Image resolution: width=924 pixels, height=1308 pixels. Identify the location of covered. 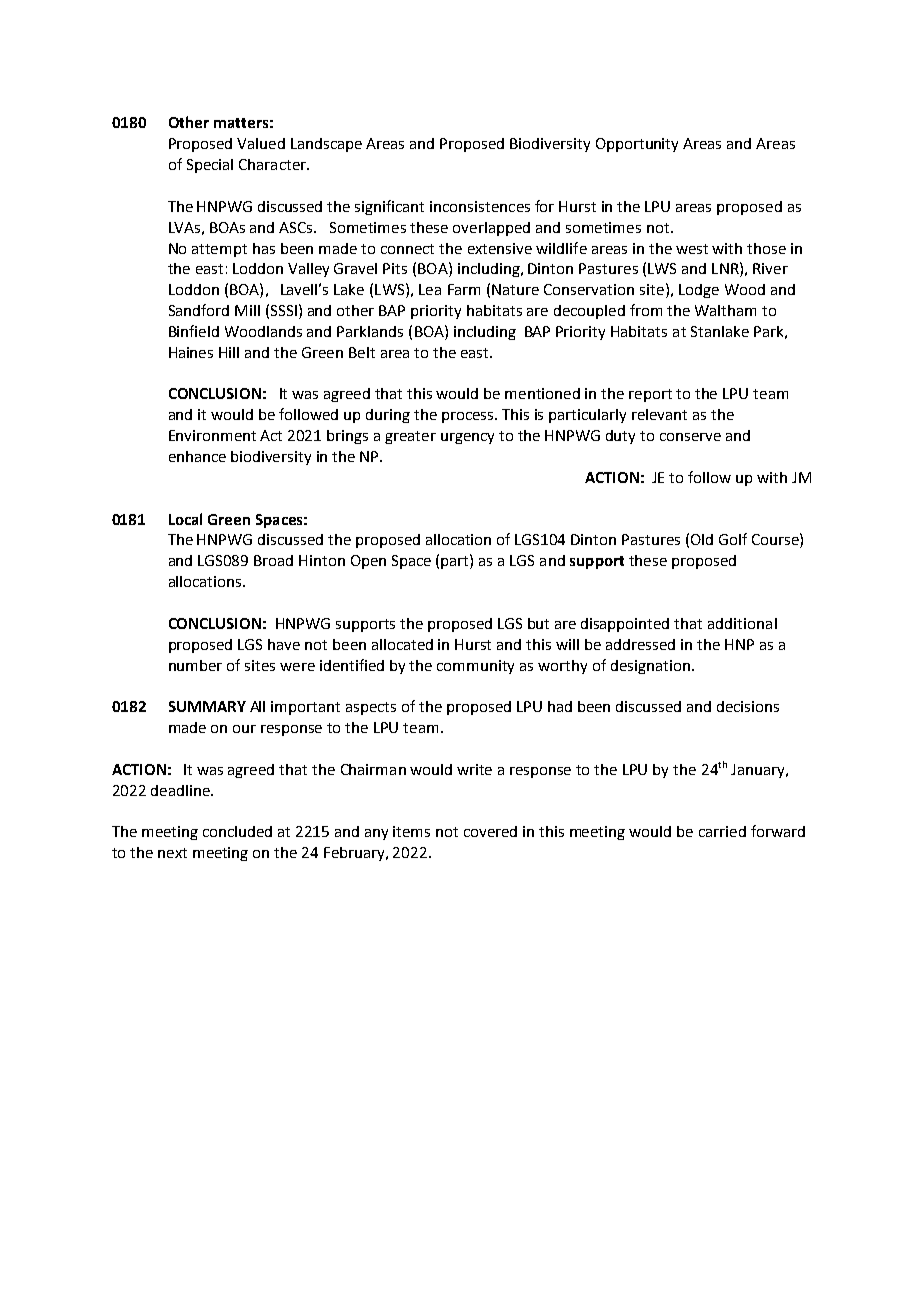
(490, 831).
